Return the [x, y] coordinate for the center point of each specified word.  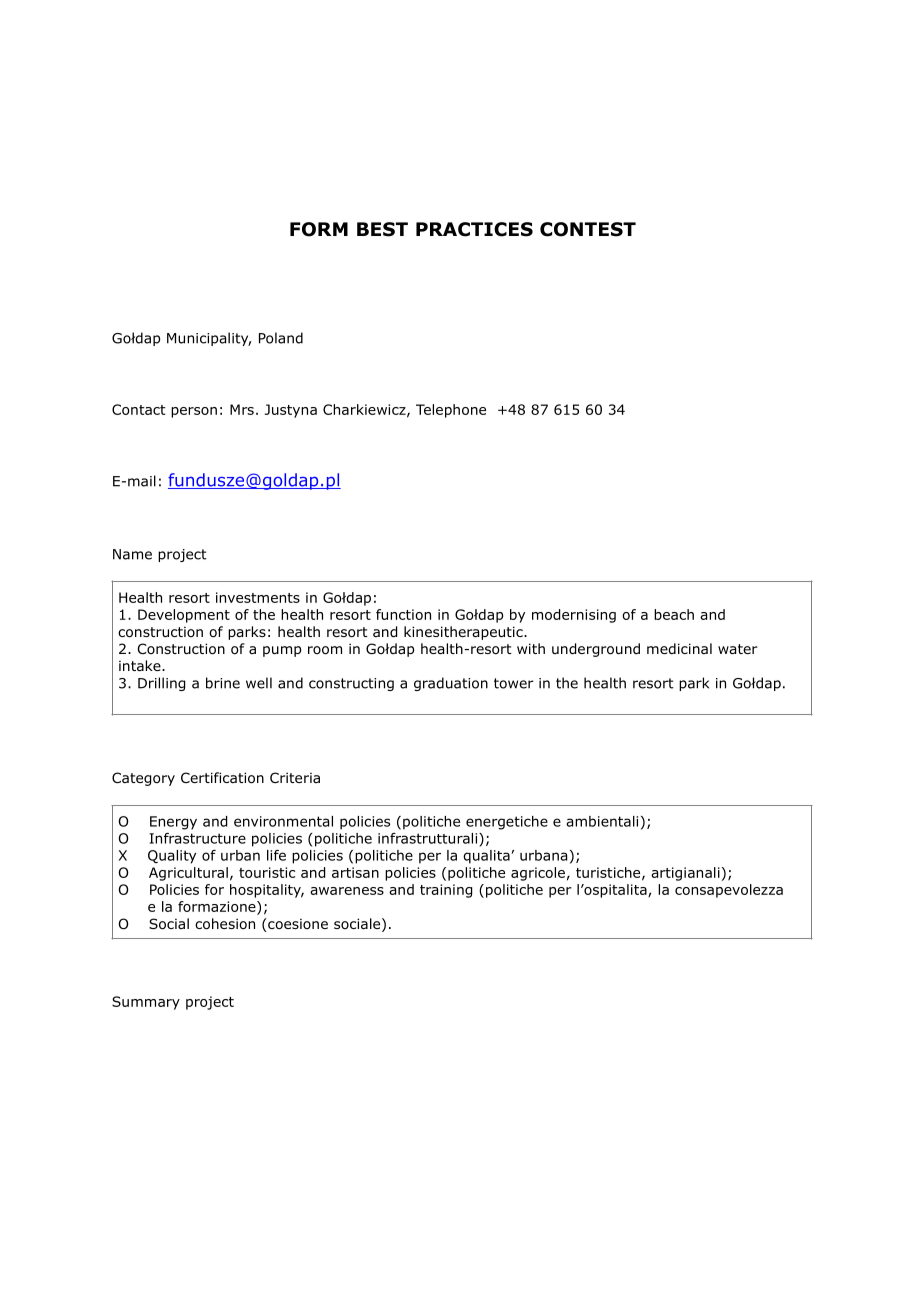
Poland [281, 338]
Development [184, 616]
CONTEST [588, 229]
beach [674, 614]
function [403, 614]
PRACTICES [474, 229]
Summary [146, 1003]
